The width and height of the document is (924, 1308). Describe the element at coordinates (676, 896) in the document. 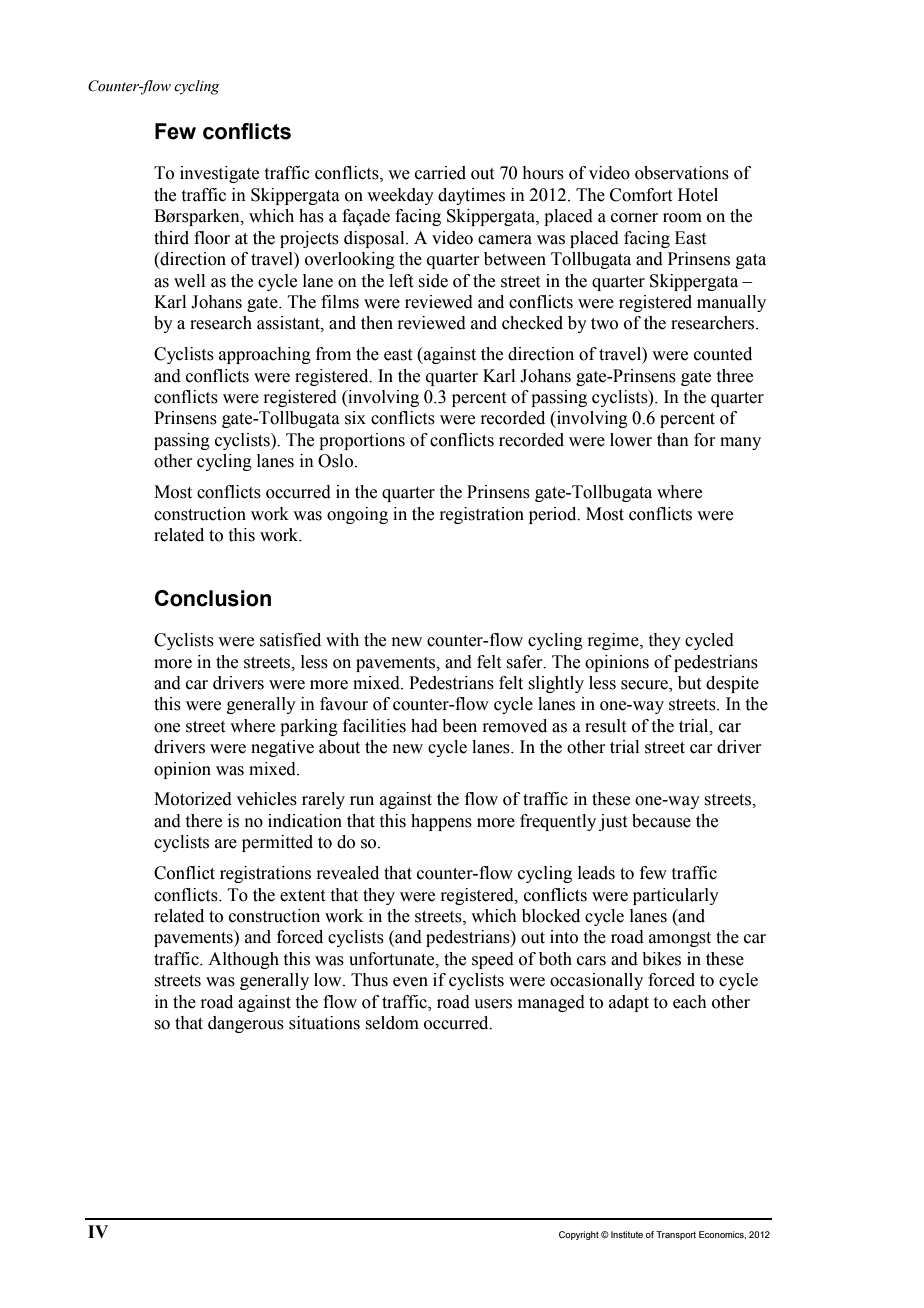

I see `particularly` at that location.
